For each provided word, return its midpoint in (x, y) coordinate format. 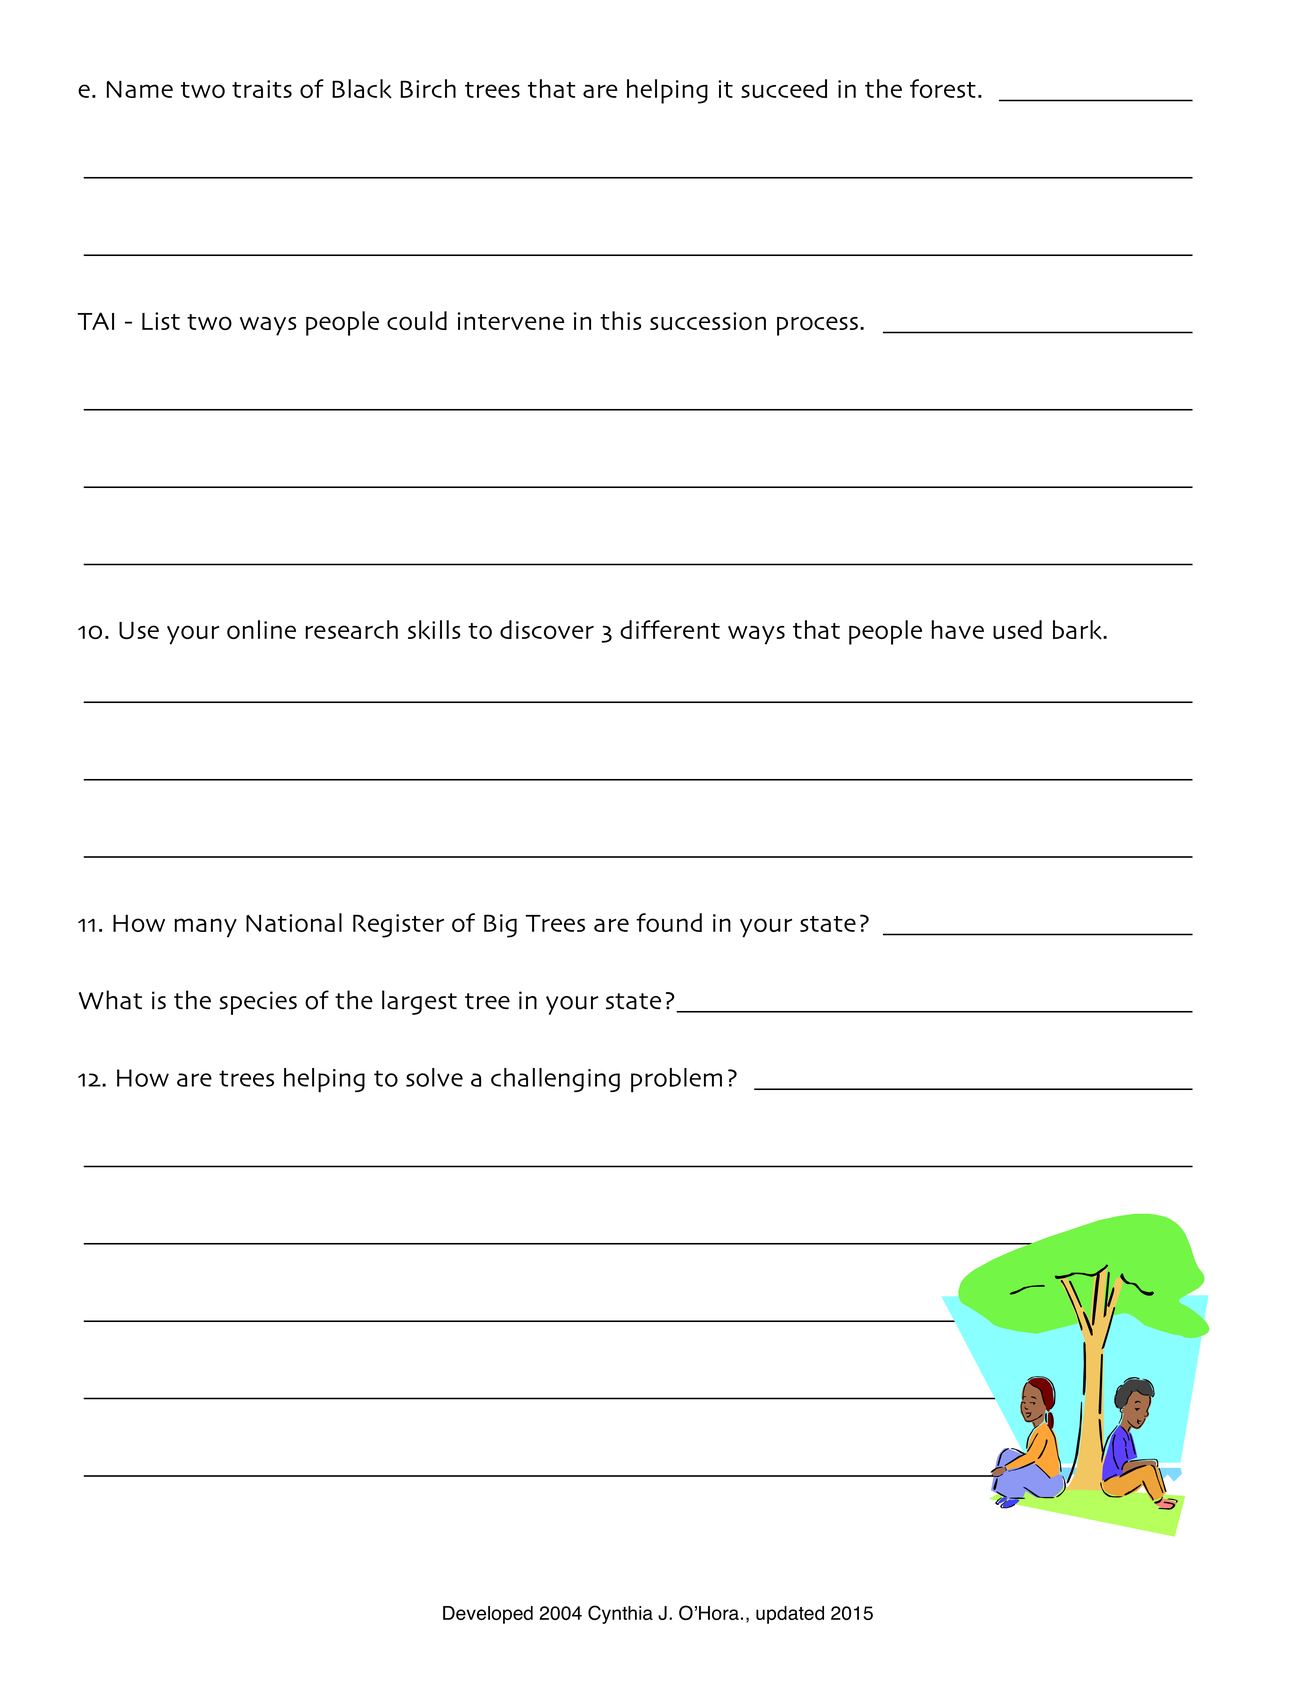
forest (943, 88)
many (205, 928)
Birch (428, 88)
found (669, 922)
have (958, 629)
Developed (488, 1615)
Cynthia (620, 1614)
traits (262, 89)
